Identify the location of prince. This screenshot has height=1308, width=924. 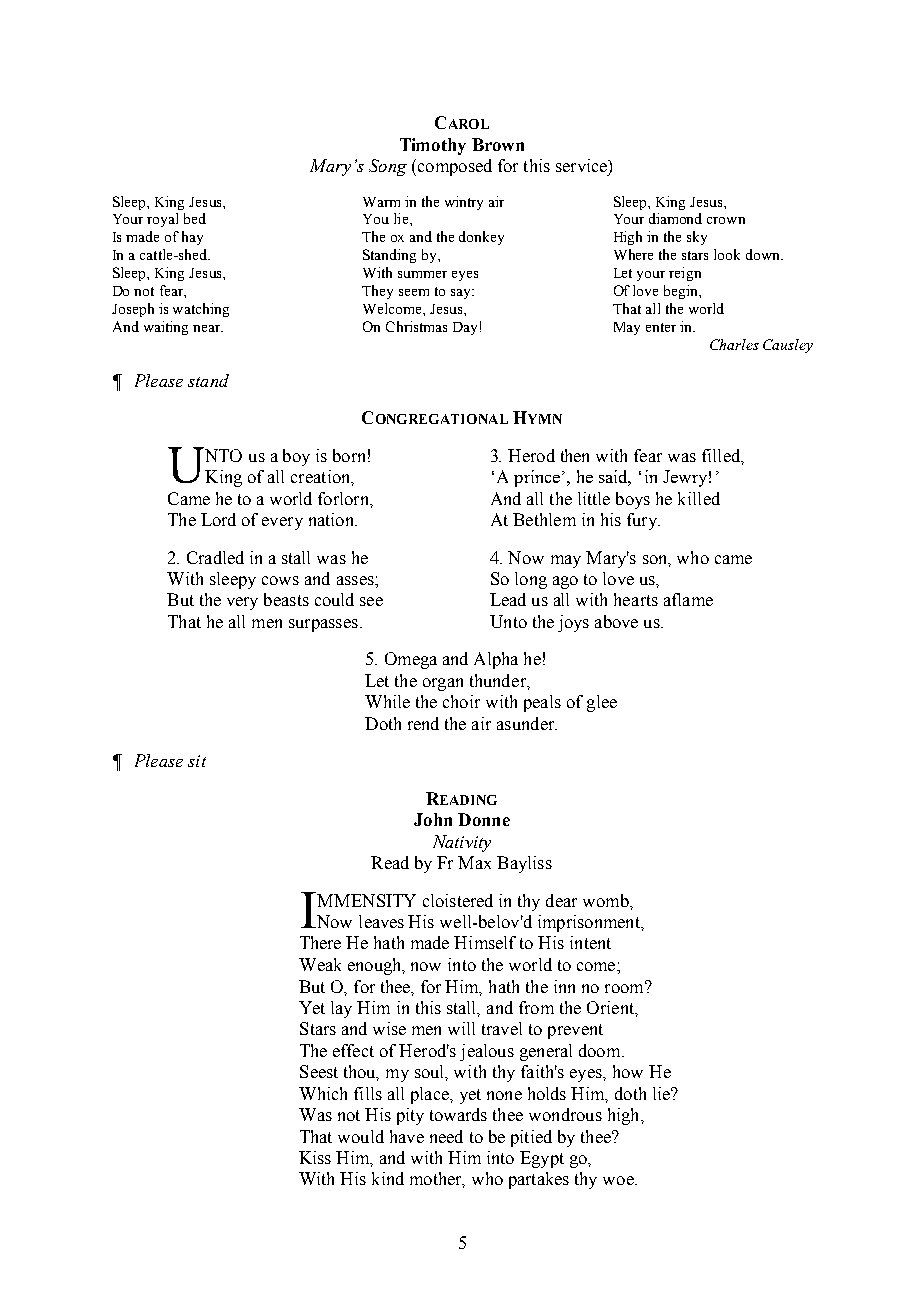
(537, 478).
